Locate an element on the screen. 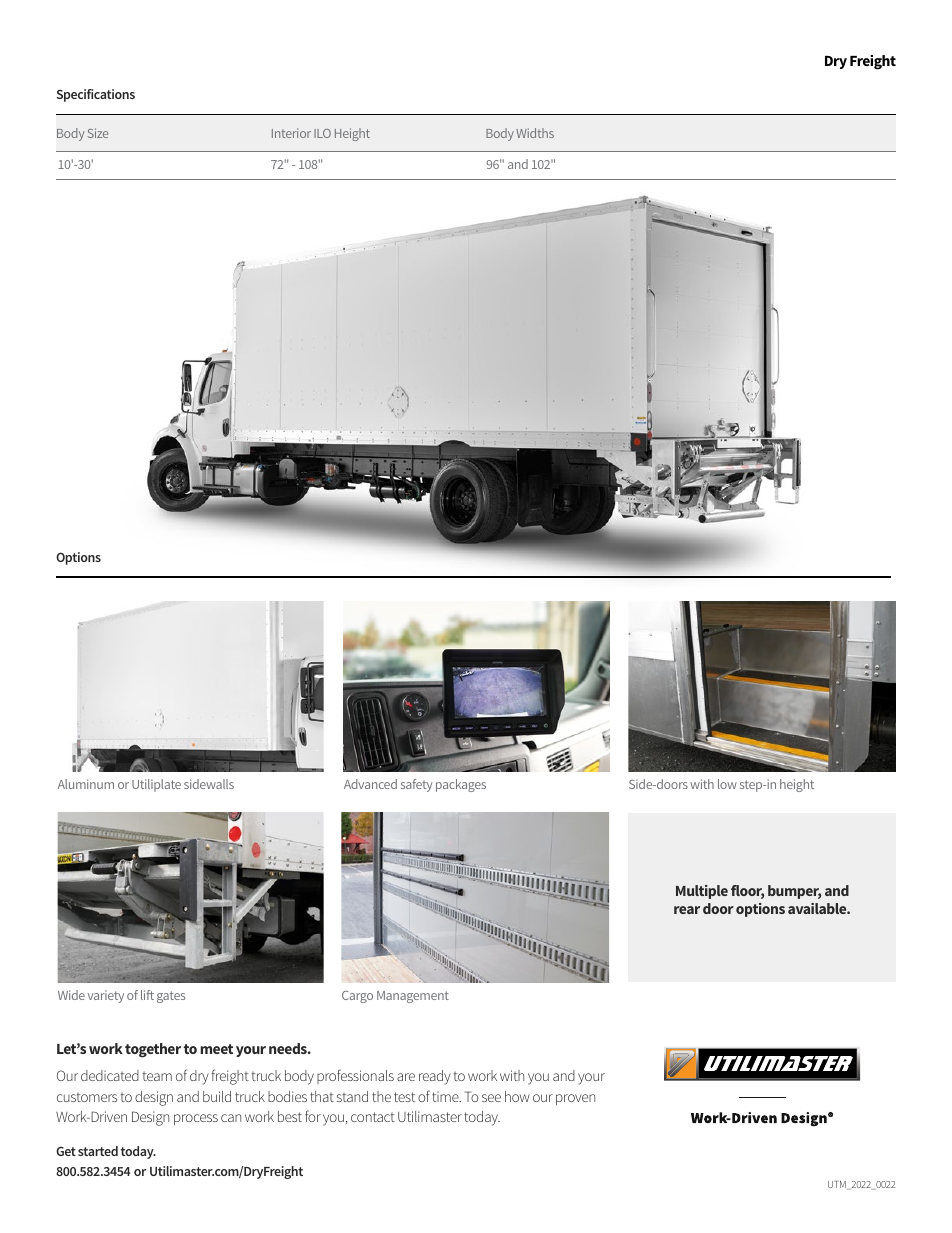 Image resolution: width=952 pixels, height=1233 pixels. Multiple is located at coordinates (702, 892).
